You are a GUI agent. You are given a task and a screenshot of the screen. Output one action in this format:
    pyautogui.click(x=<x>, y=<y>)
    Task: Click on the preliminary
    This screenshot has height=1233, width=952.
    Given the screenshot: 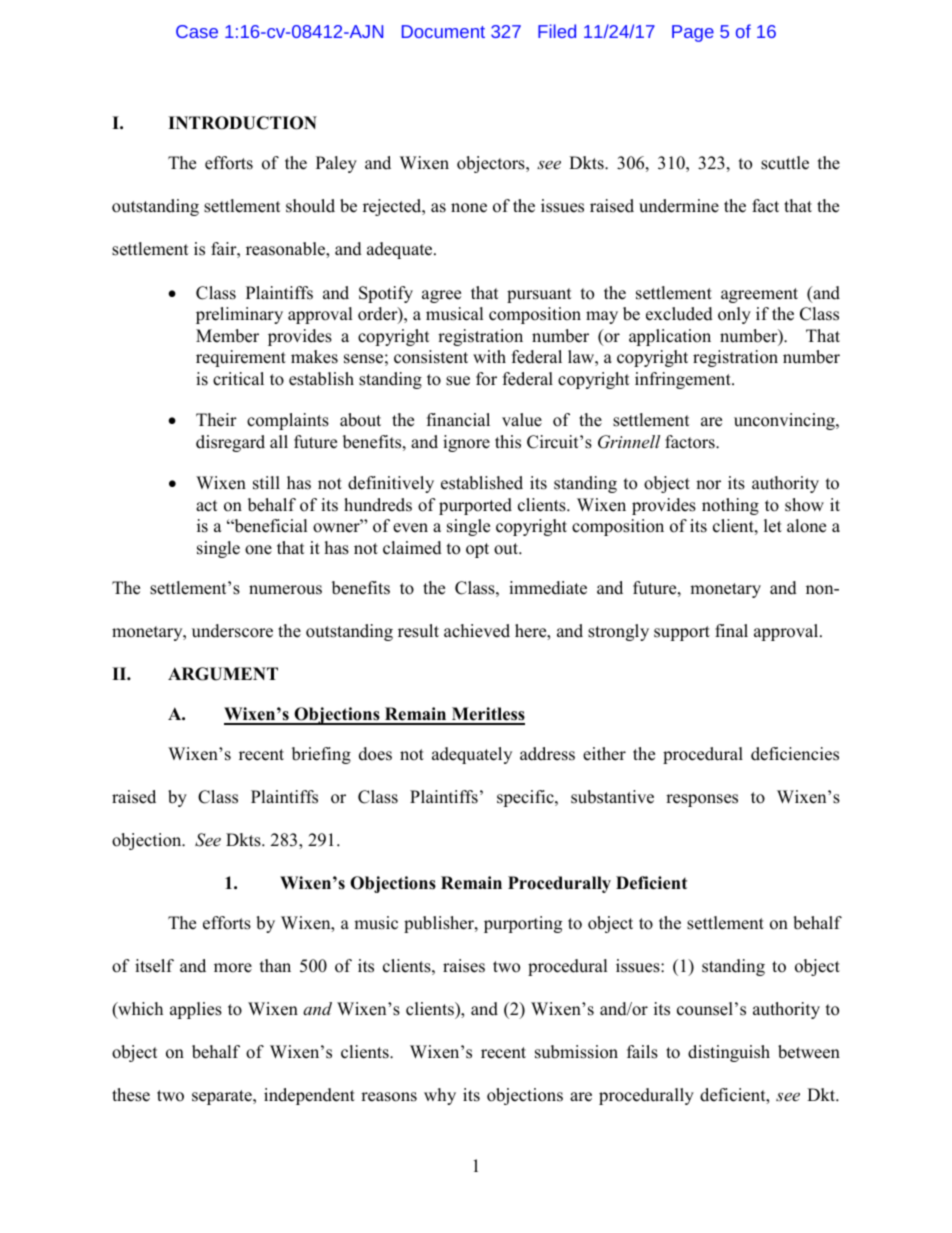 What is the action you would take?
    pyautogui.click(x=239, y=315)
